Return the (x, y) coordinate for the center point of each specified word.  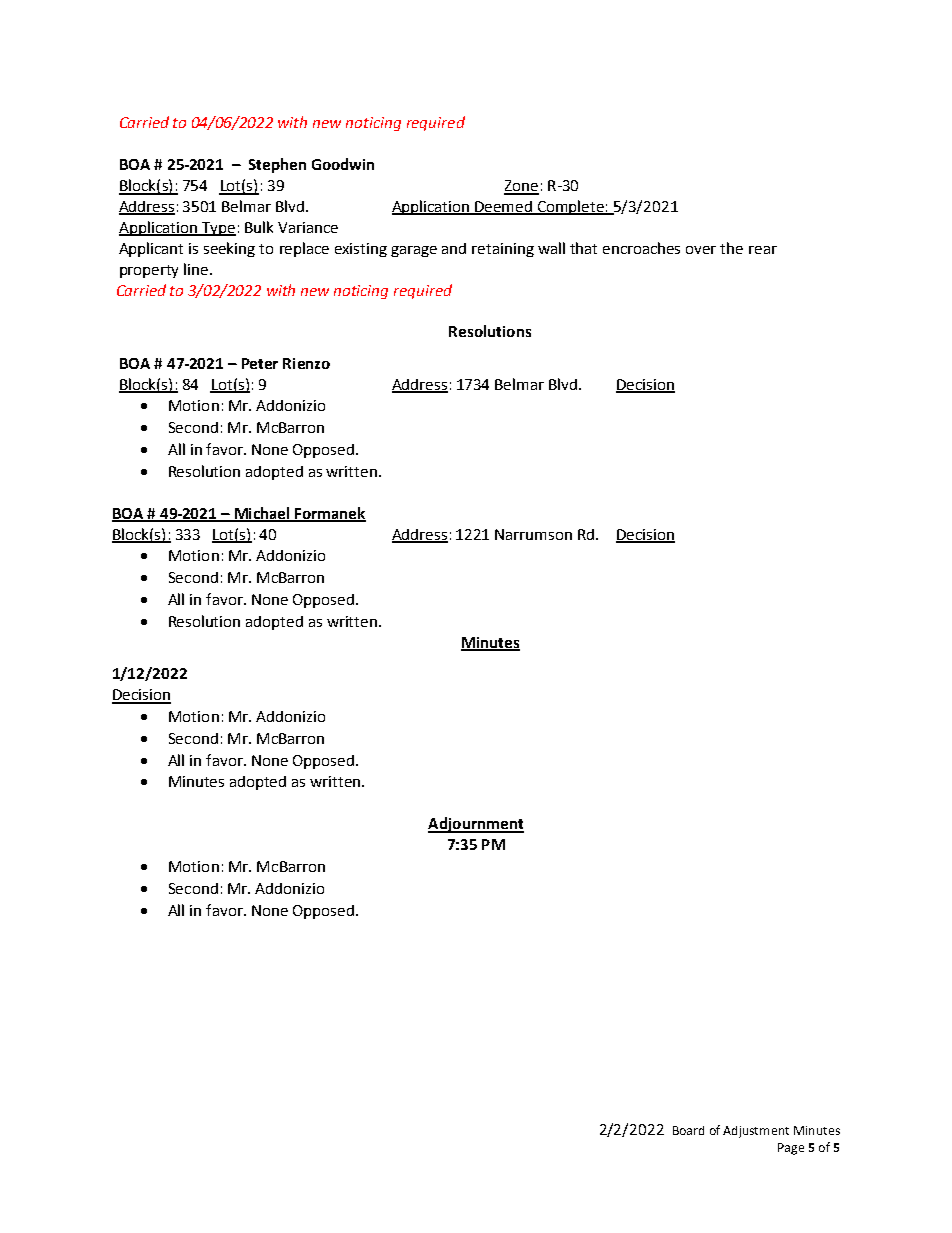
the (731, 248)
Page (791, 1149)
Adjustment (756, 1132)
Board (688, 1130)
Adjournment (476, 825)
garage (414, 251)
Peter (260, 363)
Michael (262, 514)
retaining (503, 250)
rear (763, 250)
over (701, 250)
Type (218, 229)
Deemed (504, 207)
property (149, 271)
